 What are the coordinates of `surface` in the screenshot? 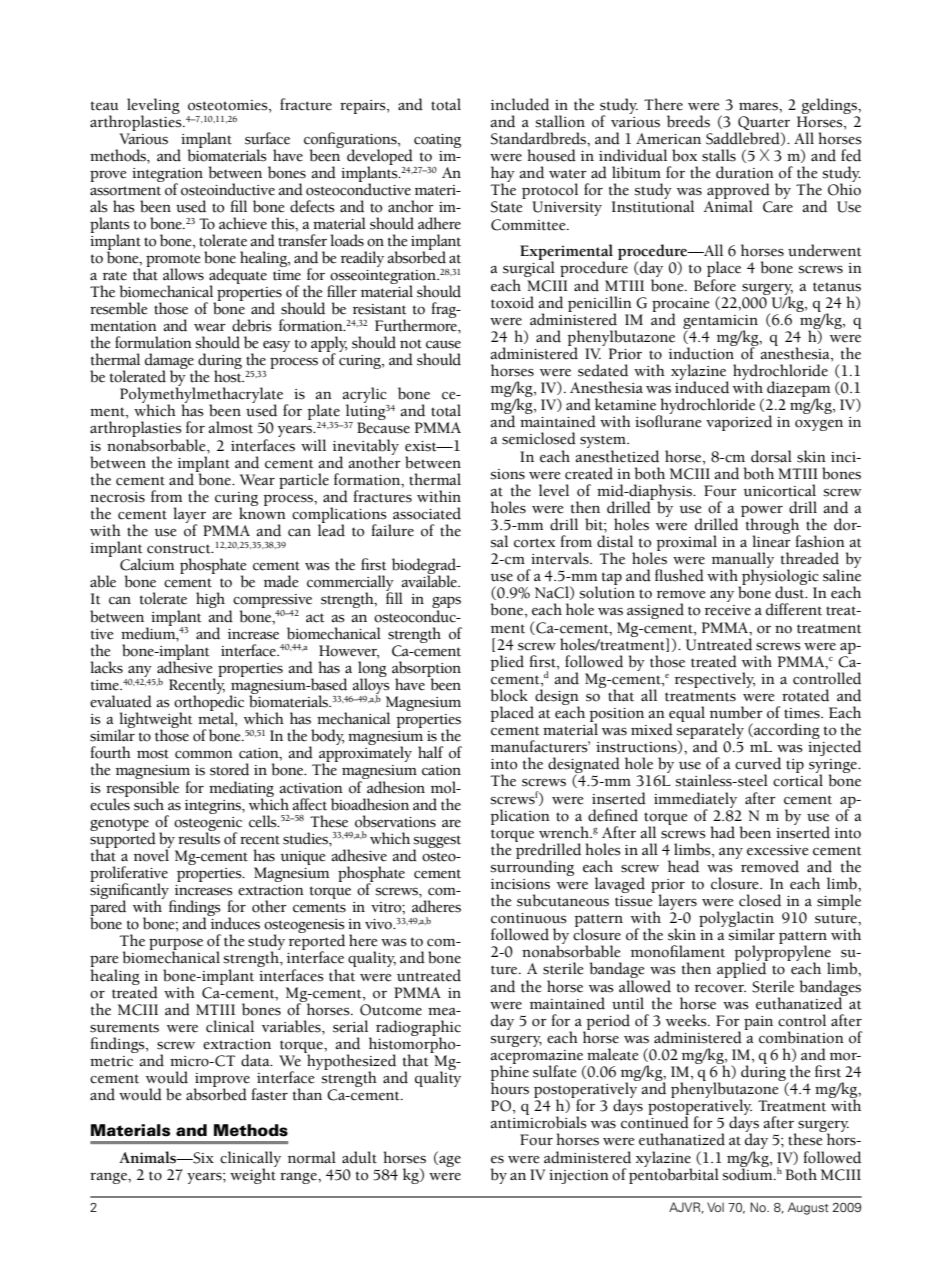 It's located at (267, 138).
